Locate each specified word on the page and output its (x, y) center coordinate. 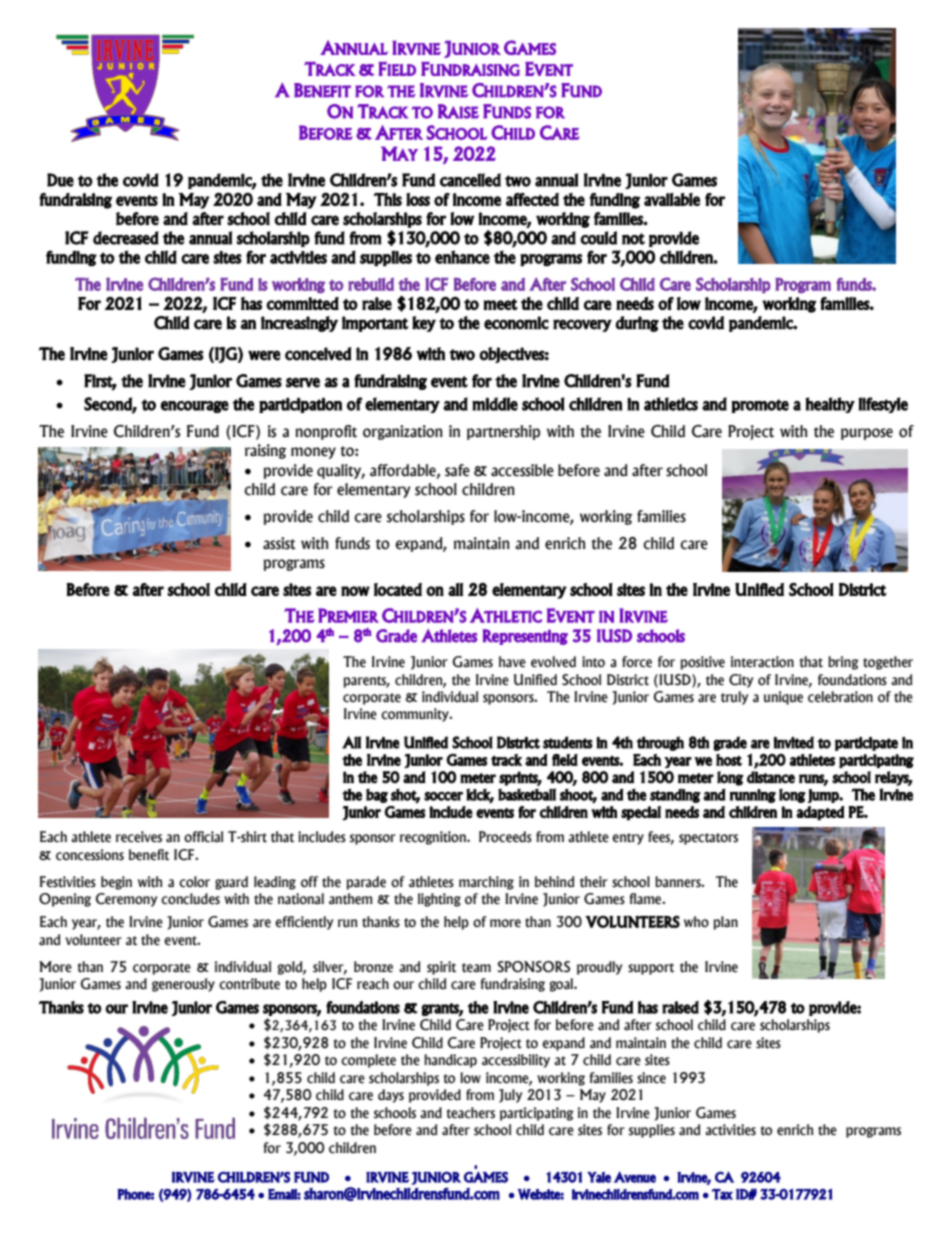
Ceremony (127, 900)
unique (783, 698)
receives (139, 837)
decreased (126, 238)
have (512, 662)
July (511, 1096)
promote (760, 406)
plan (725, 923)
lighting (439, 900)
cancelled (470, 180)
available (672, 199)
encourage (195, 407)
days (391, 1096)
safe (457, 470)
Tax (722, 1194)
